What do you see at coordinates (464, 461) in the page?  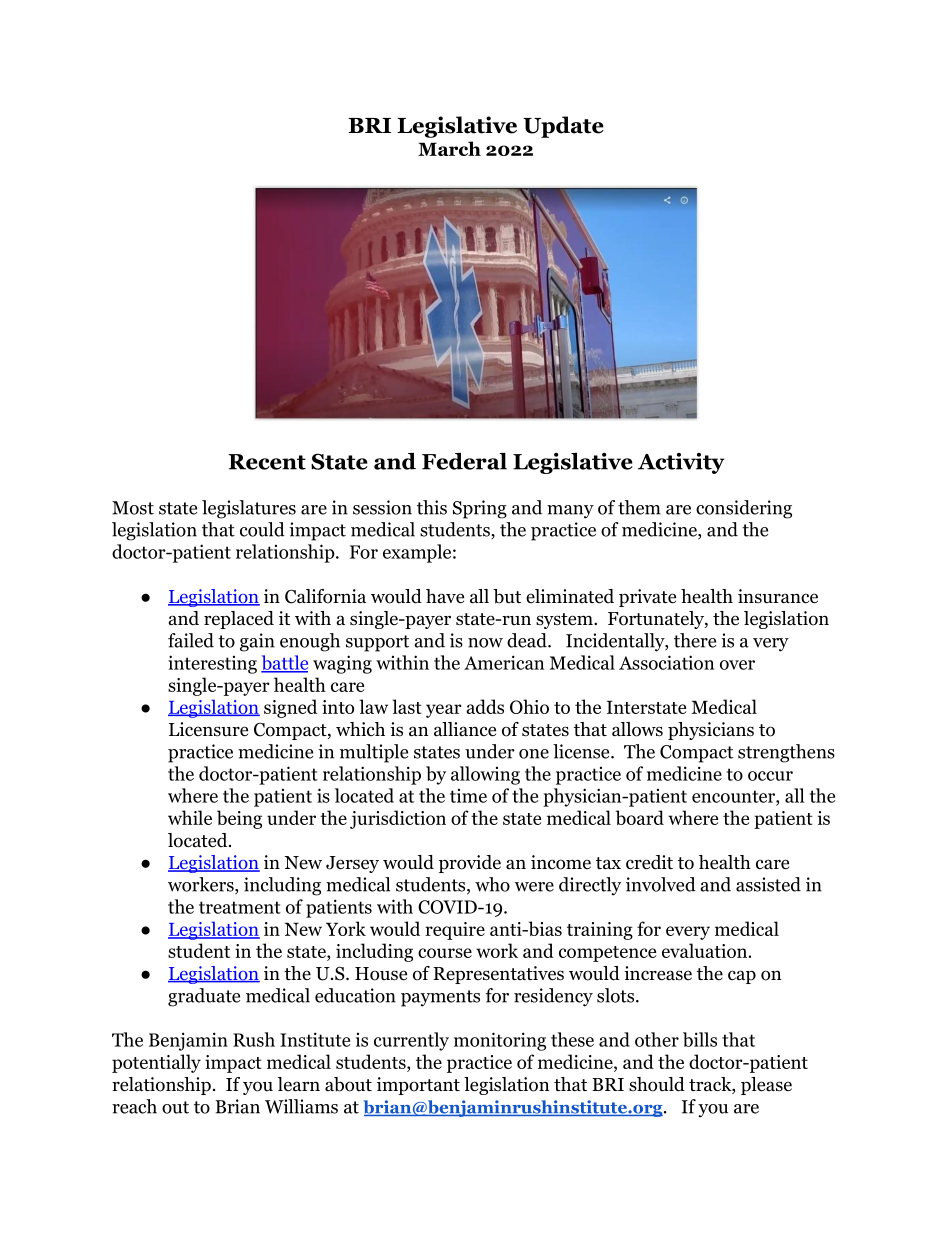 I see `Federal` at bounding box center [464, 461].
